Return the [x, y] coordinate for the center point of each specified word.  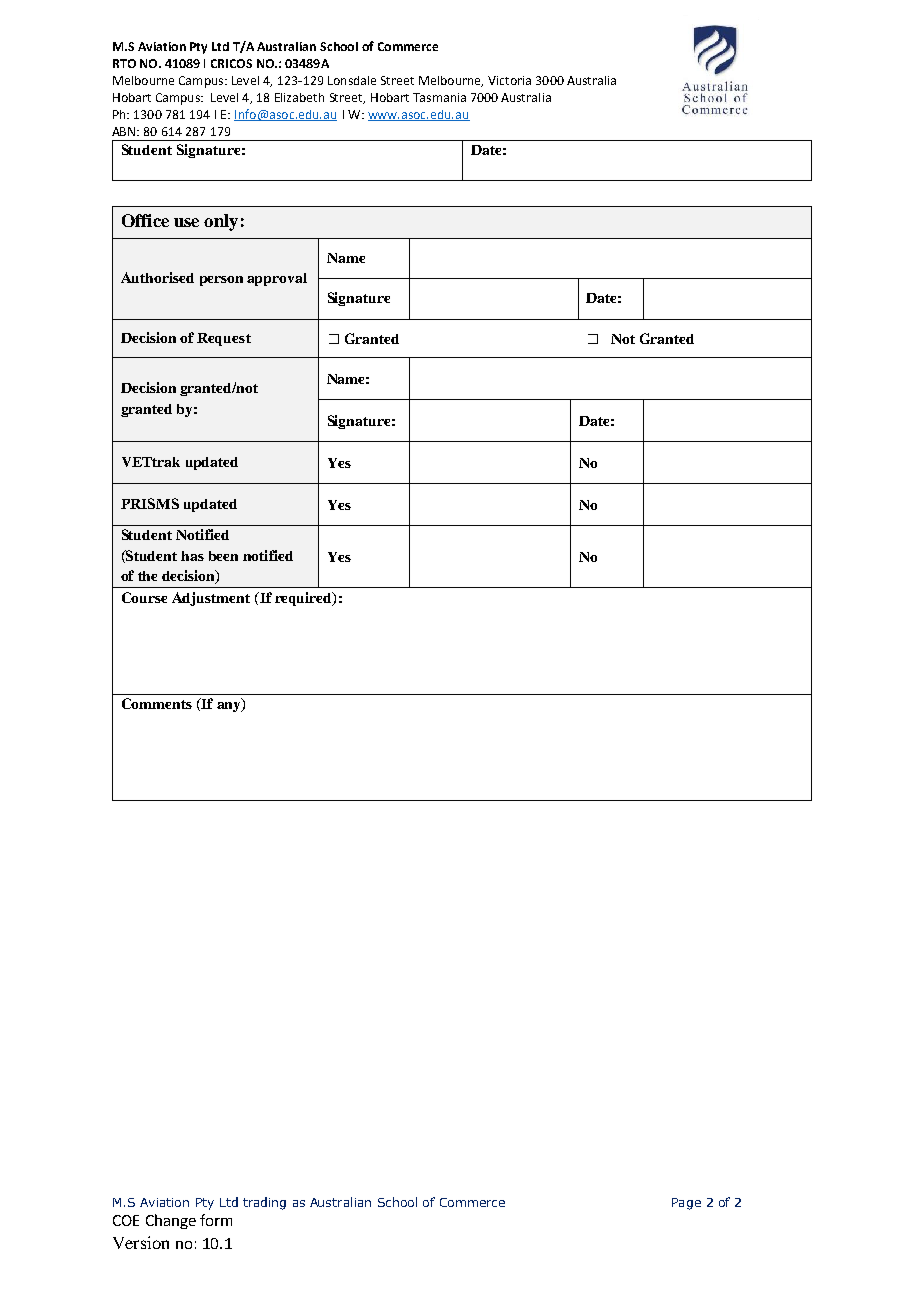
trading [264, 1203]
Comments [157, 703]
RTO [124, 63]
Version [141, 1242]
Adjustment [211, 599]
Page [686, 1204]
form [216, 1220]
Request [224, 339]
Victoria [509, 80]
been [223, 556]
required [304, 599]
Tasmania [439, 97]
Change [171, 1221]
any [230, 707]
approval [277, 279]
